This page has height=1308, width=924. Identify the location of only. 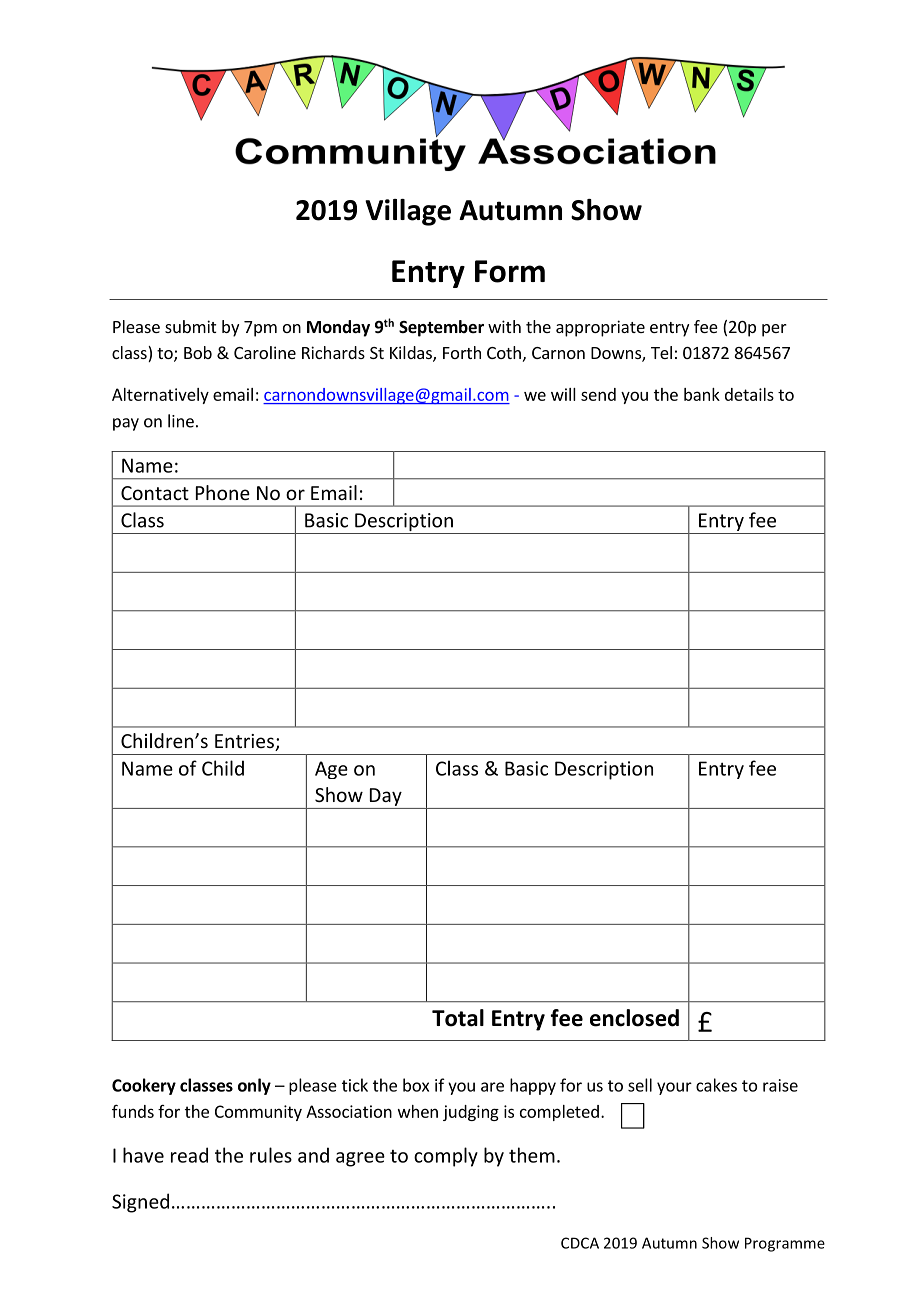
(254, 1086).
